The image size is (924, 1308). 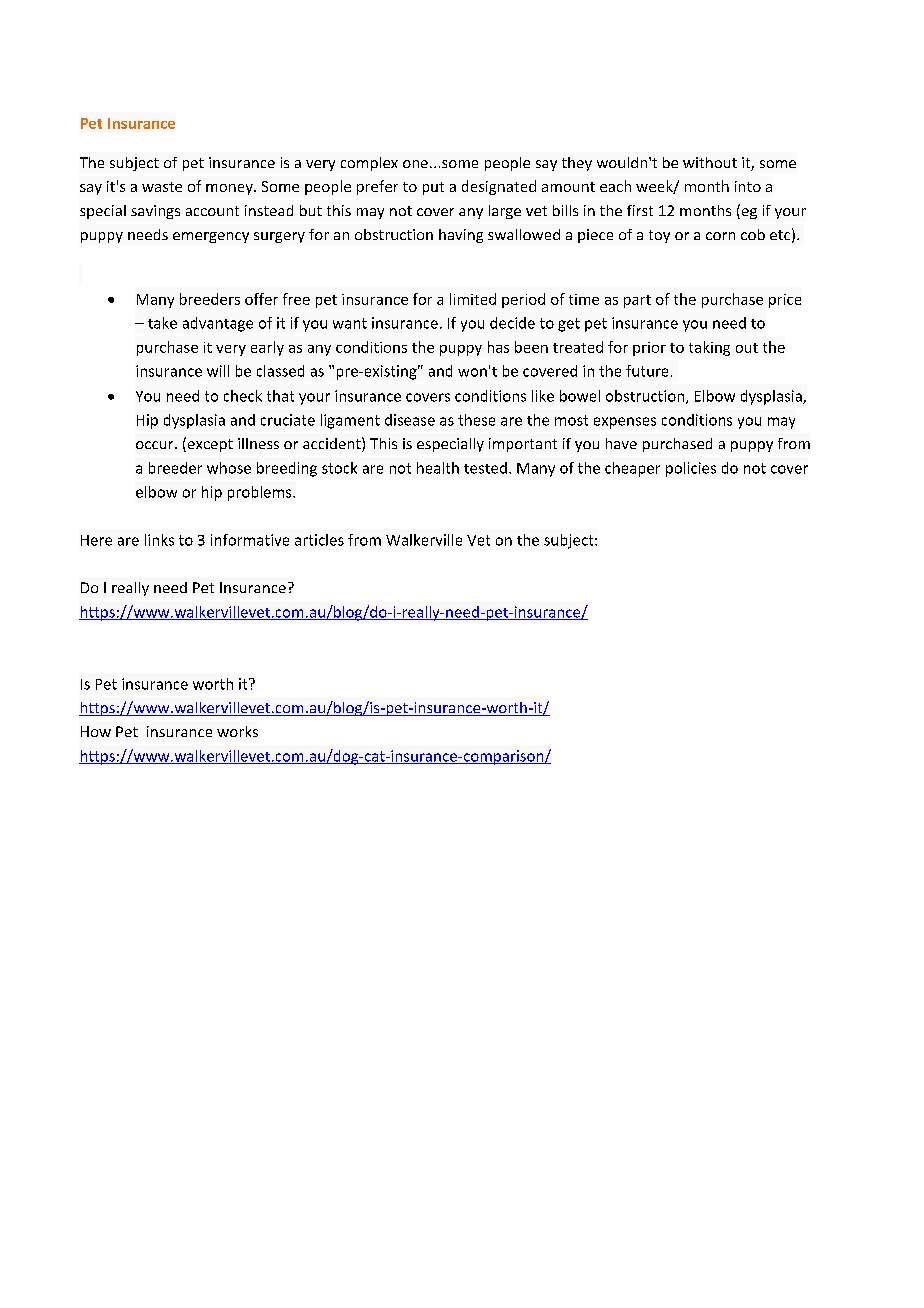 What do you see at coordinates (433, 188) in the screenshot?
I see `put` at bounding box center [433, 188].
